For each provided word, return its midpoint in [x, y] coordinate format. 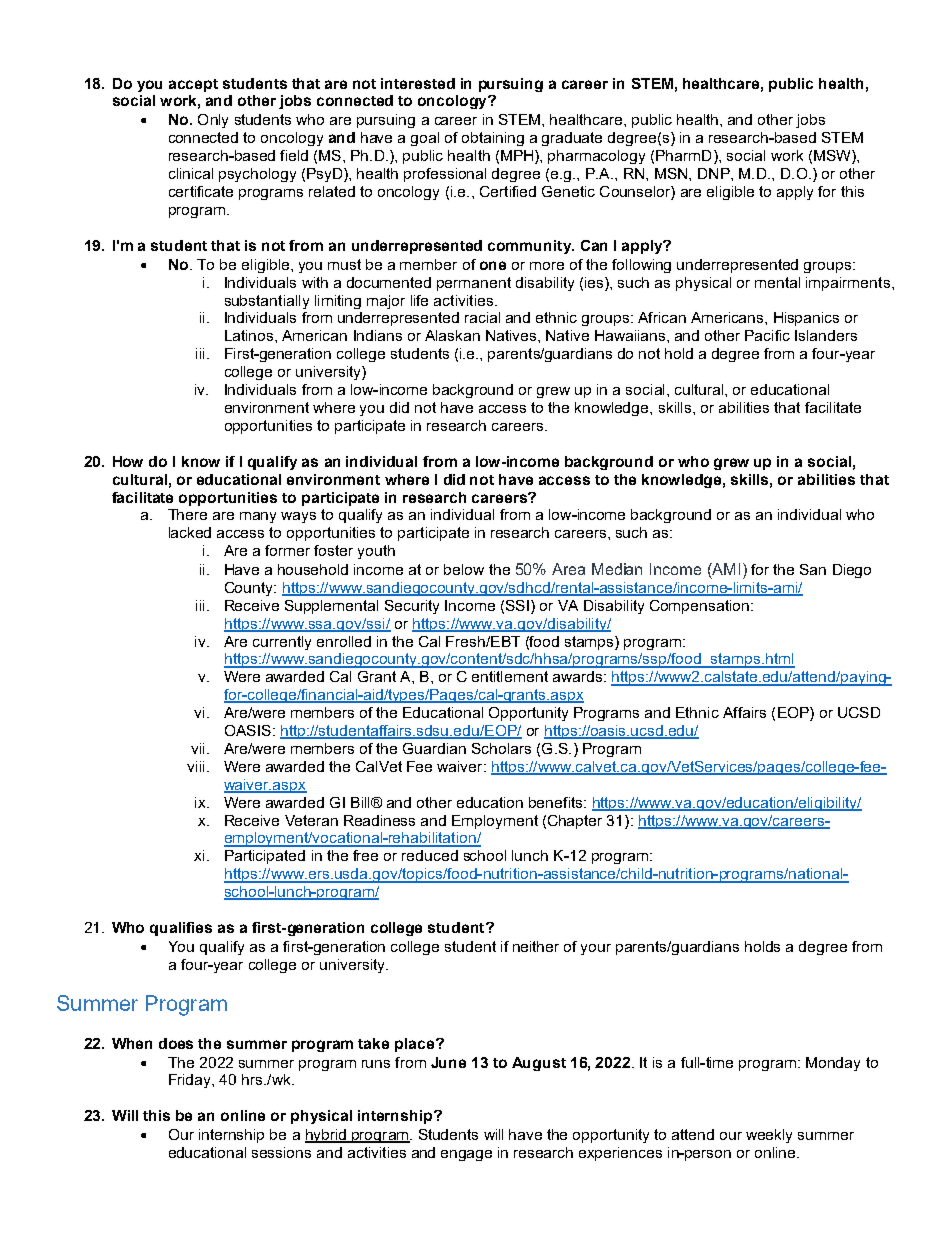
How [128, 461]
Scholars [501, 748]
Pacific [767, 335]
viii [195, 766]
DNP [715, 173]
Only [213, 121]
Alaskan [452, 335]
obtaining [493, 139]
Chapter [575, 822]
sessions [281, 1152]
